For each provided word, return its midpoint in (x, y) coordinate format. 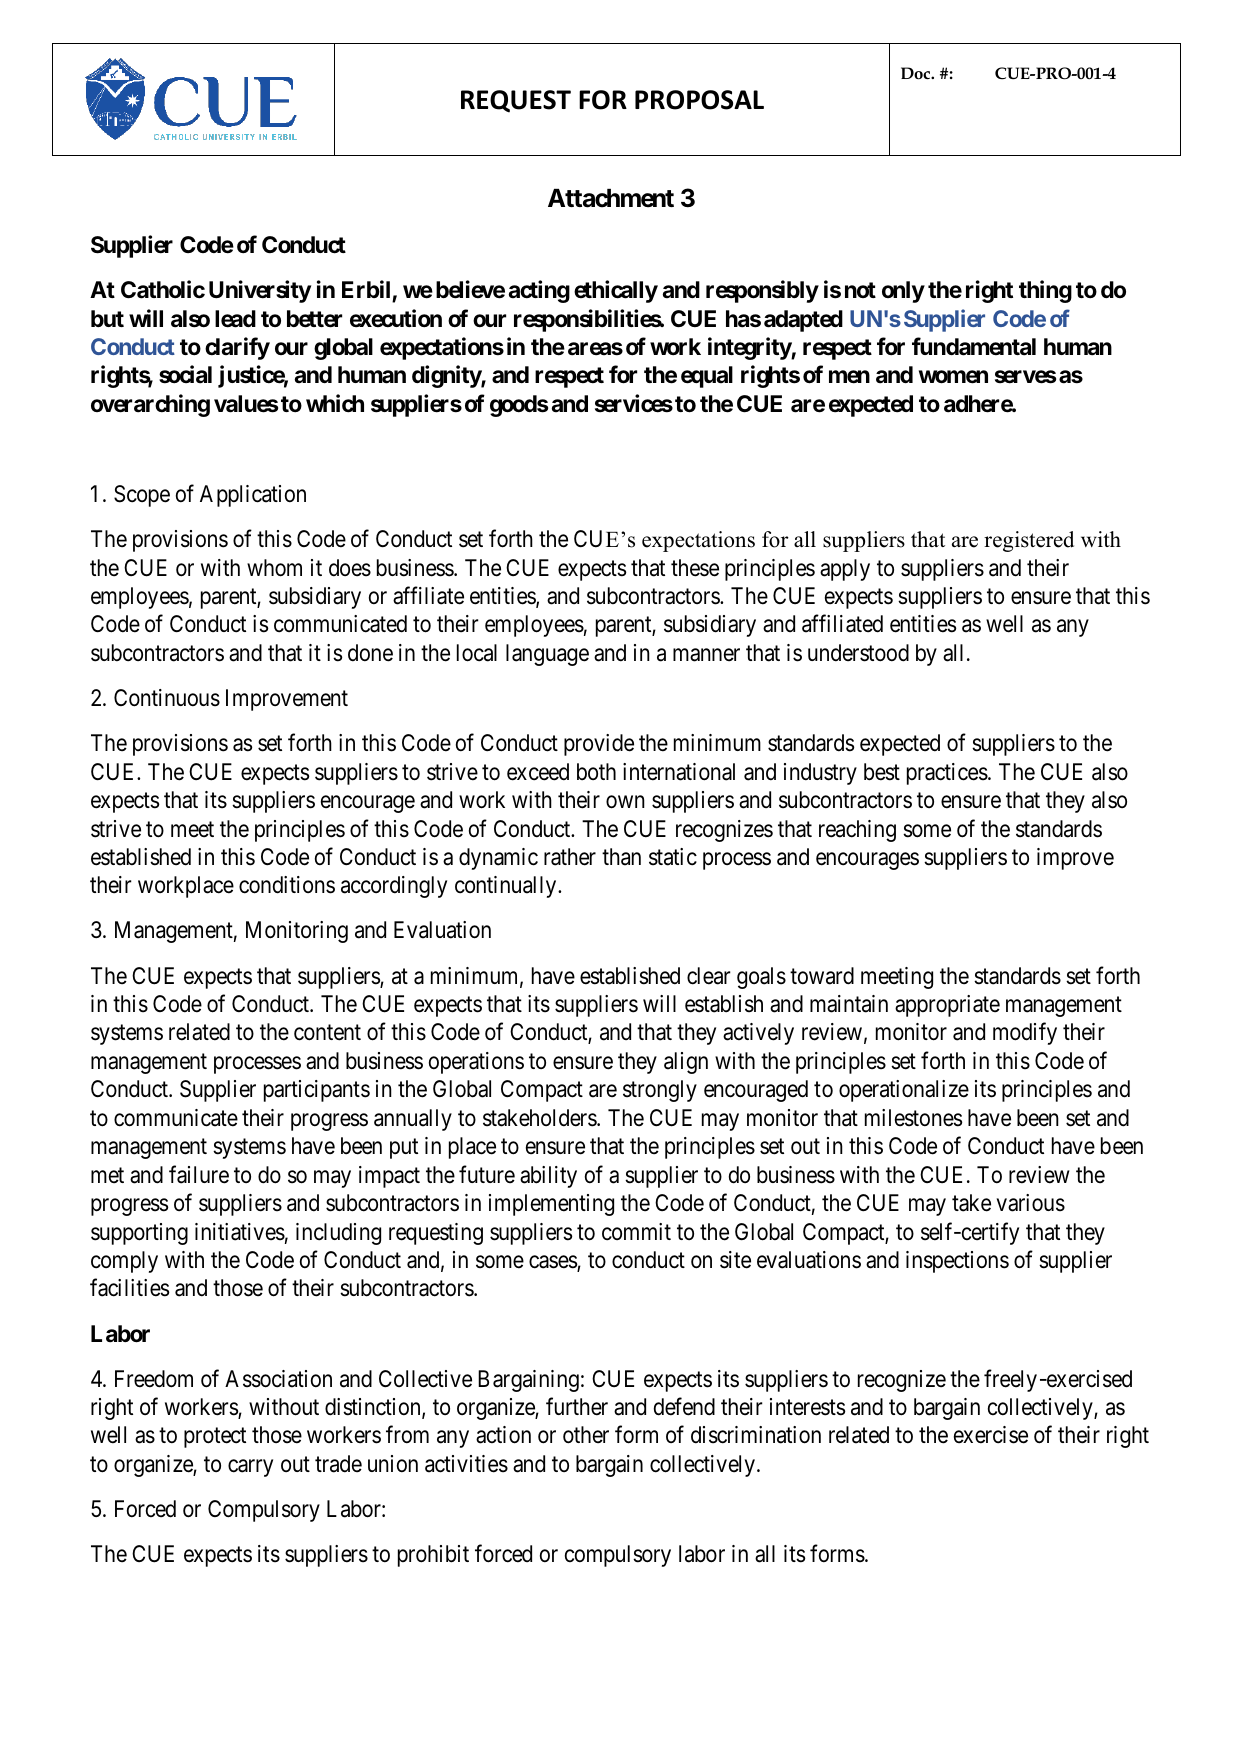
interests (807, 1407)
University (260, 291)
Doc (916, 73)
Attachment (611, 198)
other (586, 1435)
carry (250, 1468)
